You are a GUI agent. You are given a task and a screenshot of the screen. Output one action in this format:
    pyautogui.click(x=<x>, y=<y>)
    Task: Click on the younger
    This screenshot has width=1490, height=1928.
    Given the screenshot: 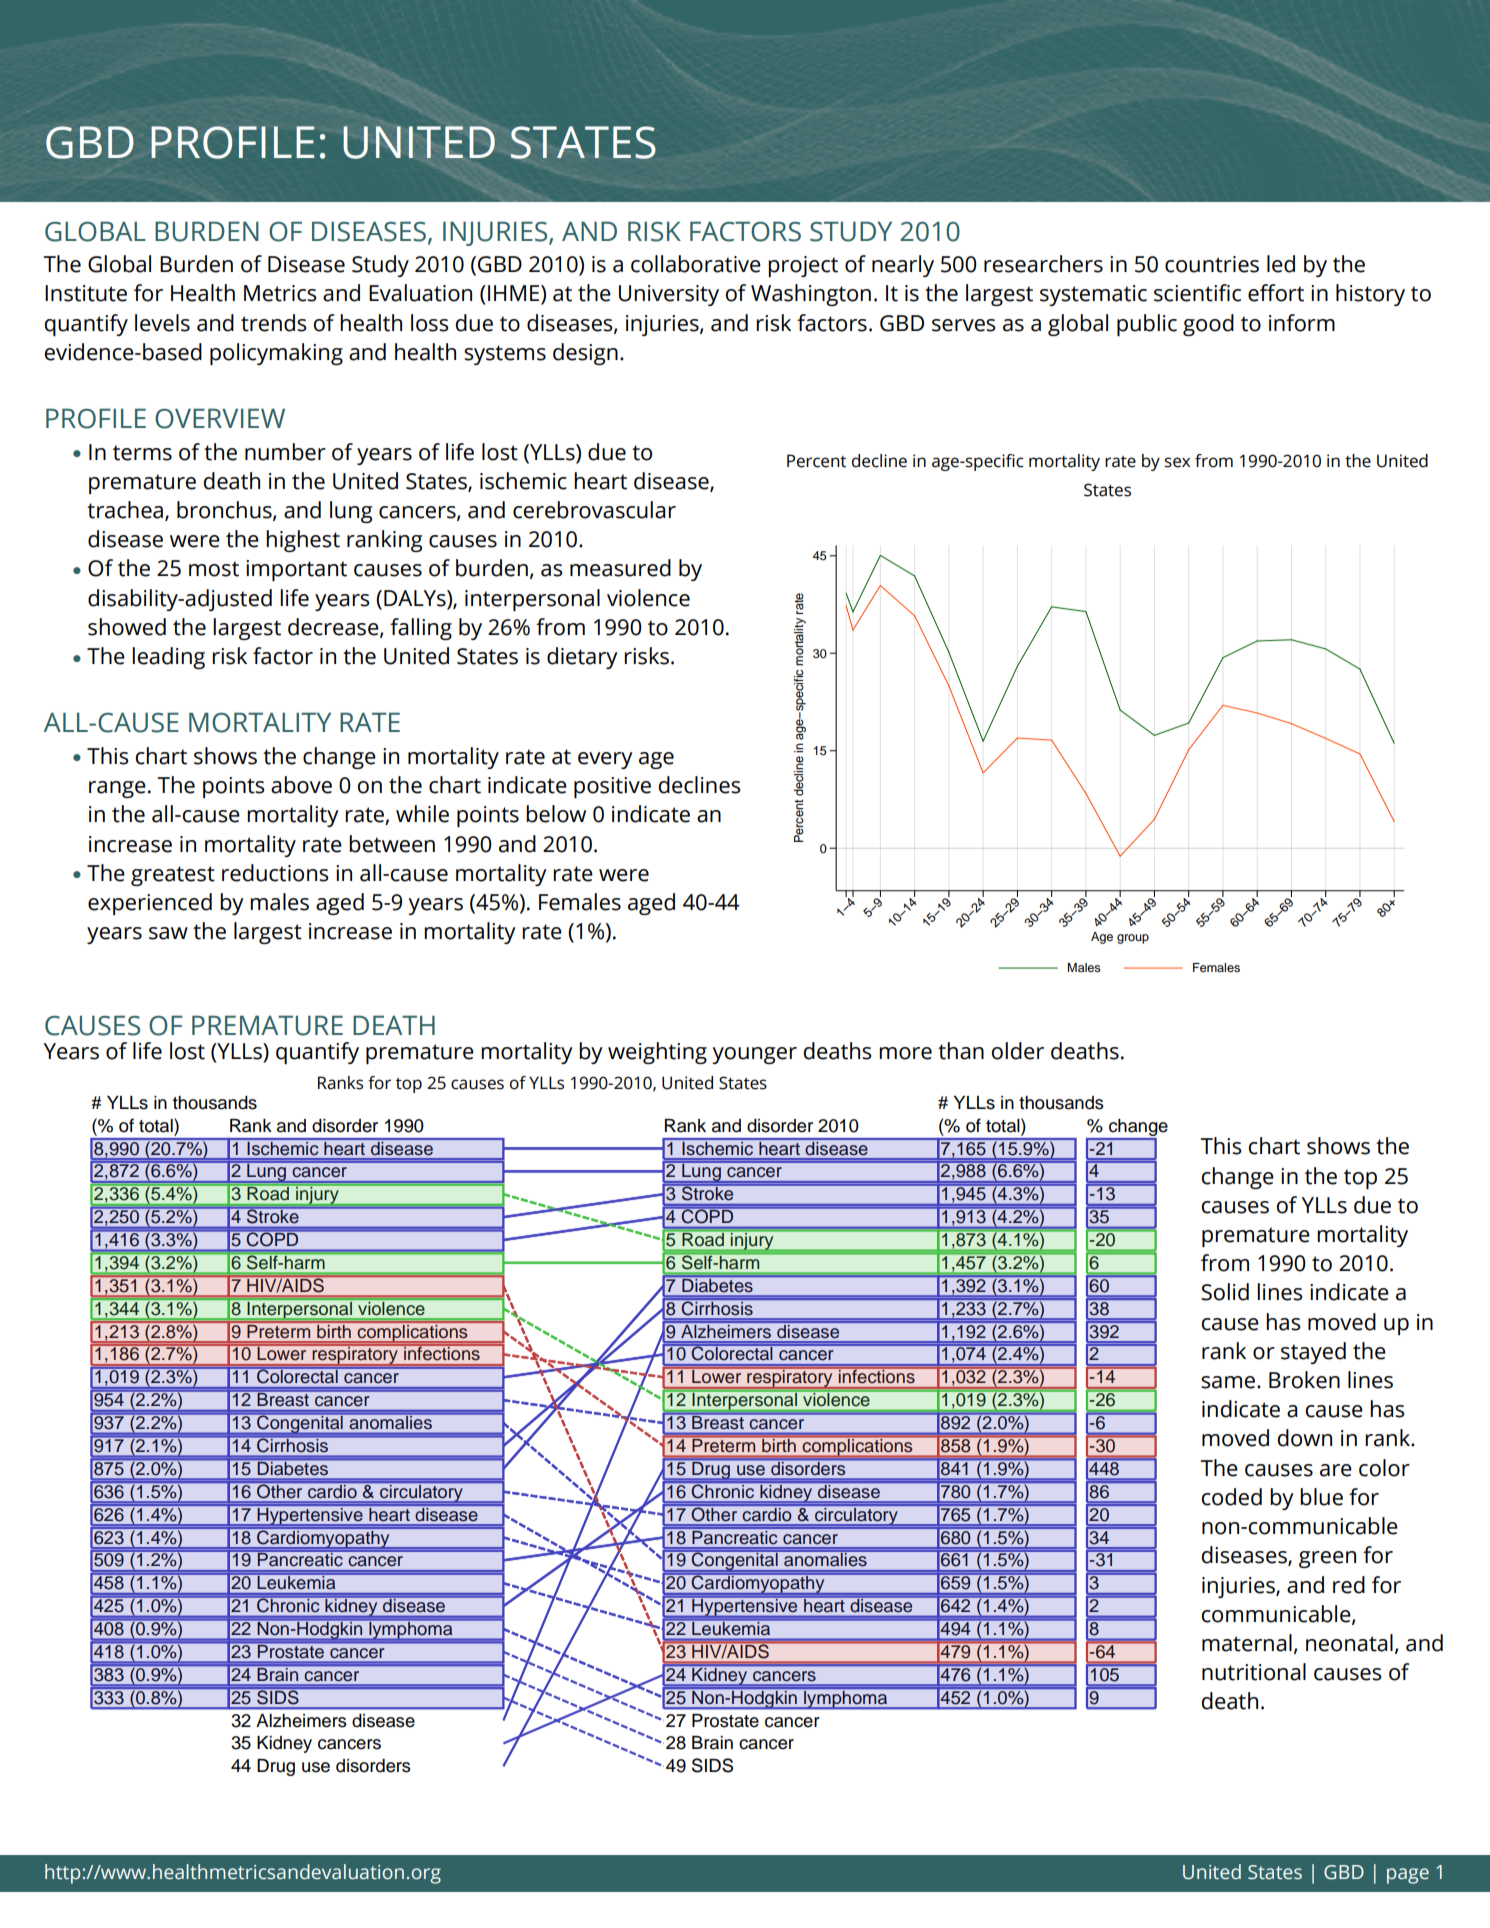 What is the action you would take?
    pyautogui.click(x=754, y=1055)
